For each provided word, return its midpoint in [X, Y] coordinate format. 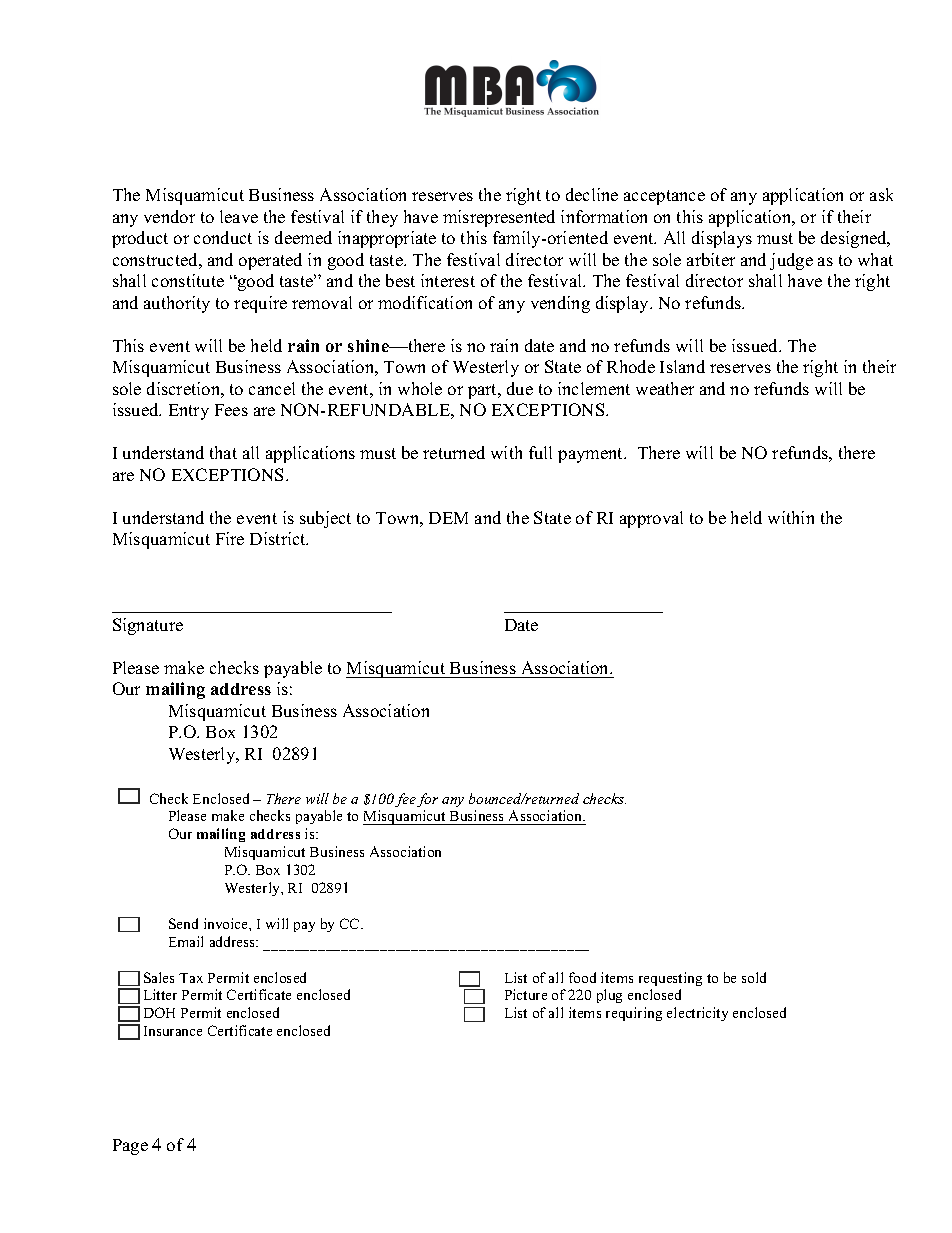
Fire [230, 538]
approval [651, 519]
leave [239, 216]
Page [130, 1147]
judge [791, 261]
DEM [448, 518]
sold [754, 977]
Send [183, 923]
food [582, 977]
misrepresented [499, 218]
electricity [697, 1014]
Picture [526, 994]
